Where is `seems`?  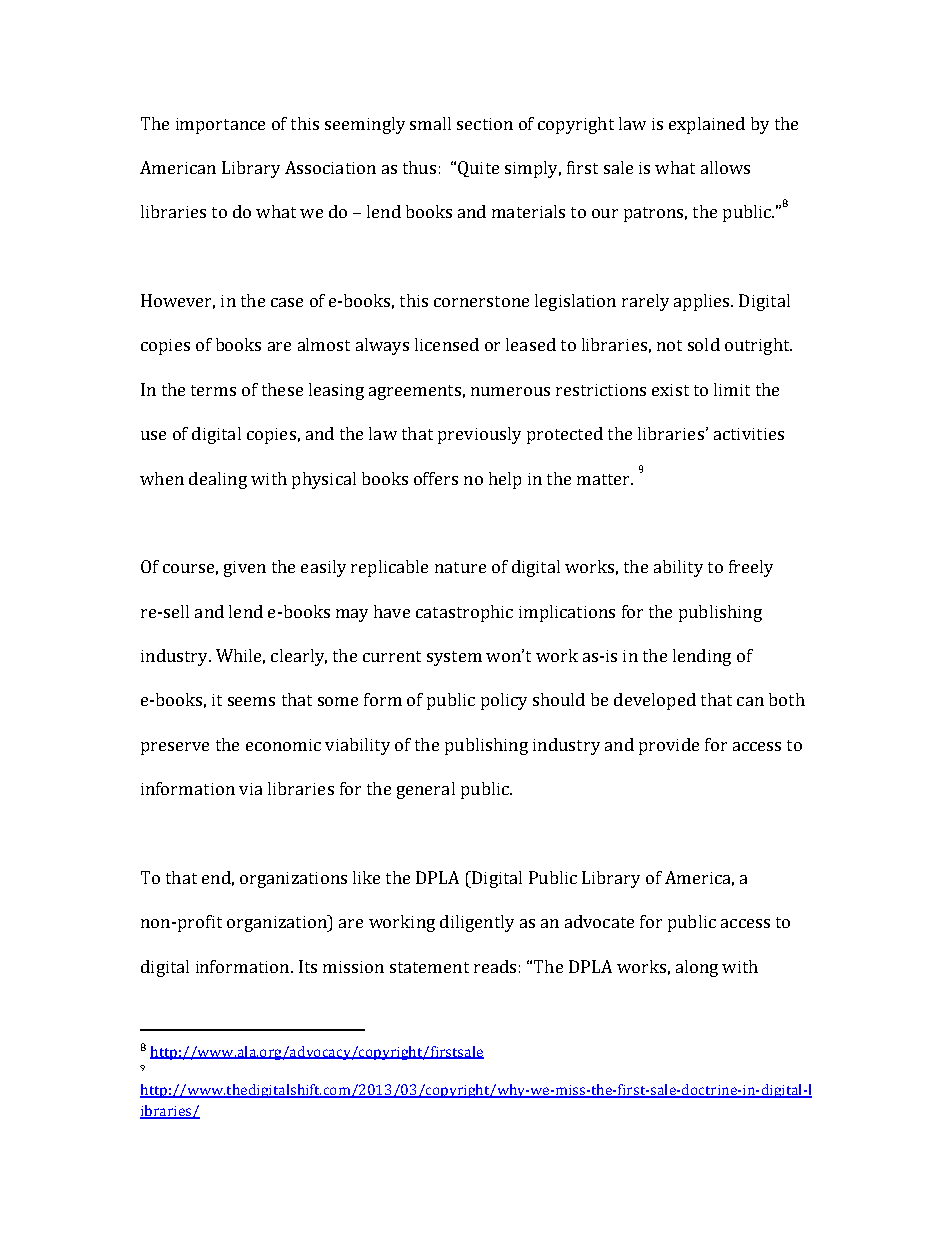 seems is located at coordinates (251, 701).
